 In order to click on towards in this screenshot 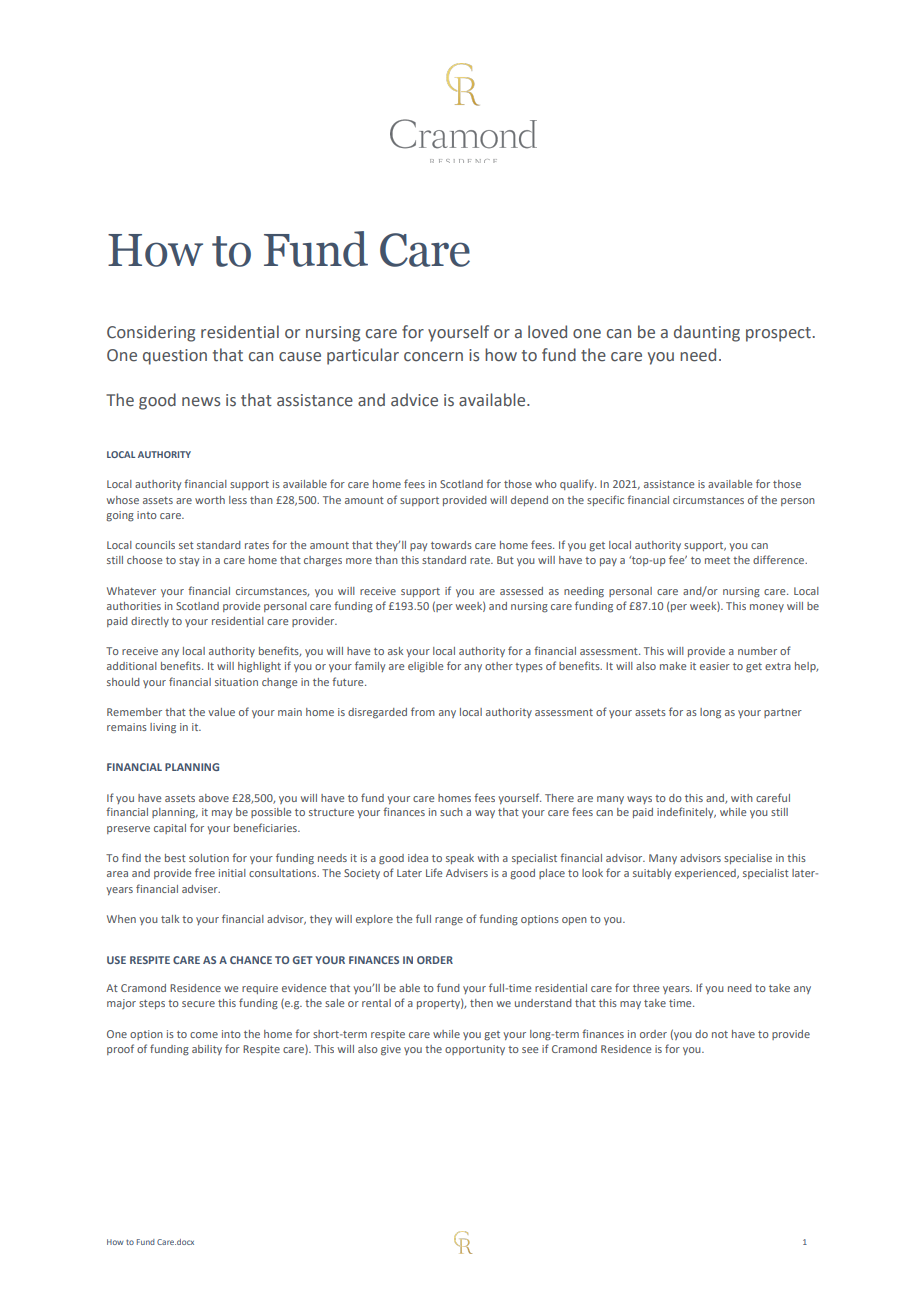, I will do `click(451, 545)`.
